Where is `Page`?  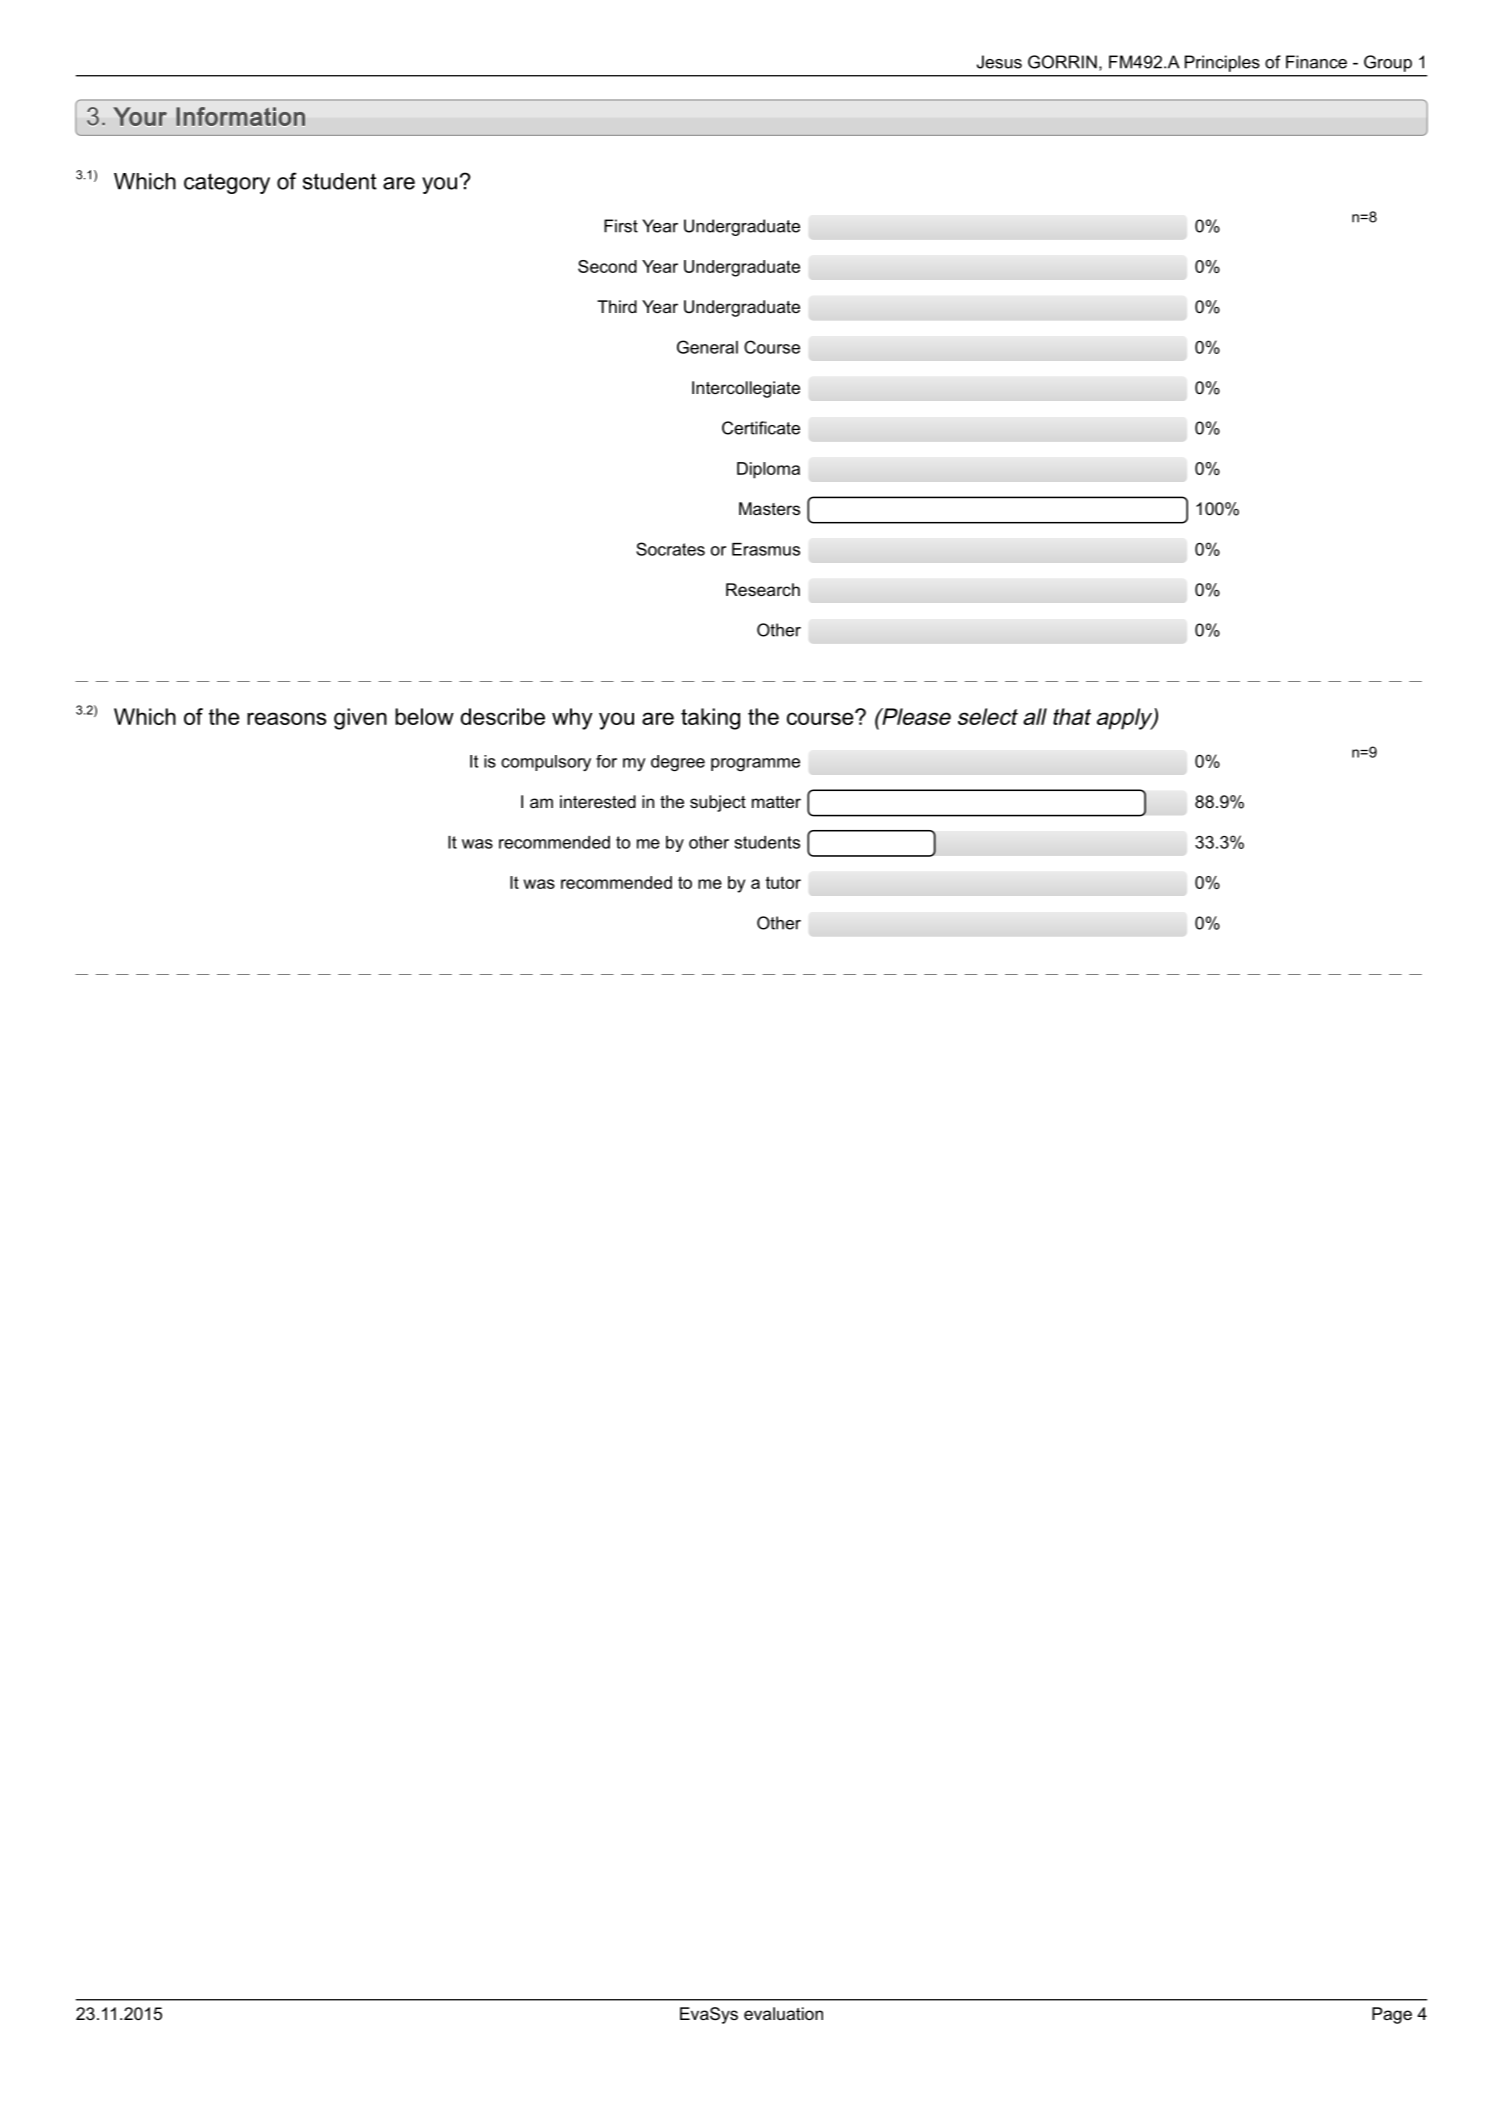
Page is located at coordinates (1392, 2015).
